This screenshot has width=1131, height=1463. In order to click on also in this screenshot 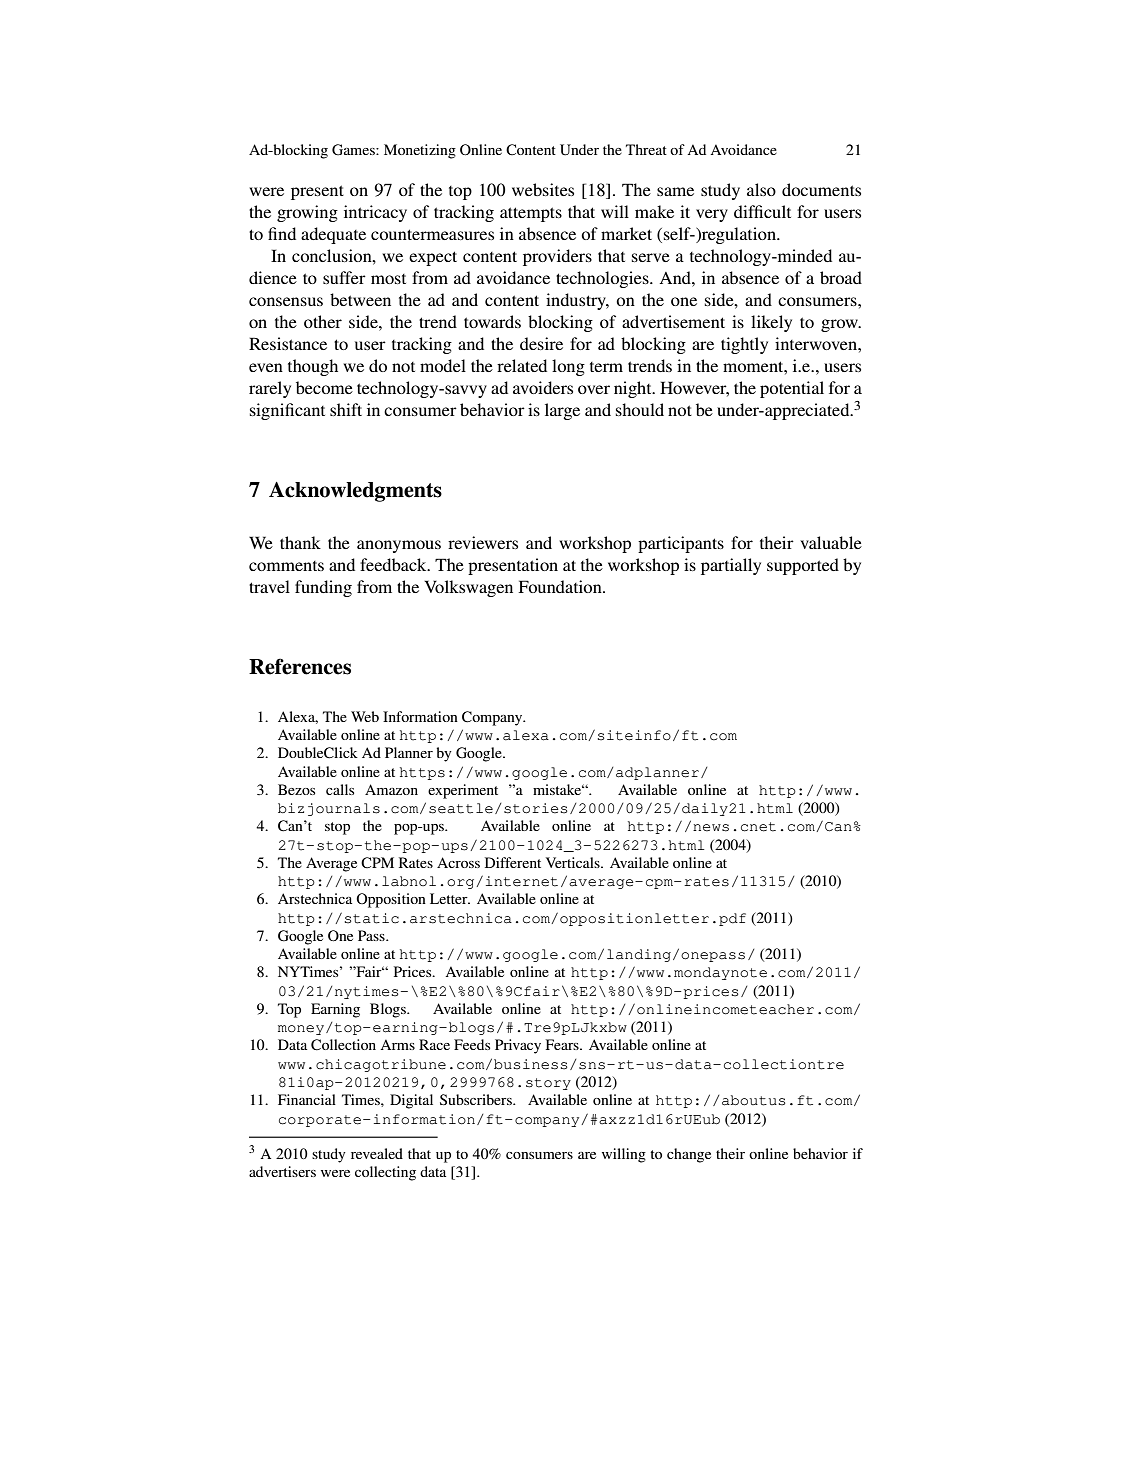, I will do `click(761, 189)`.
